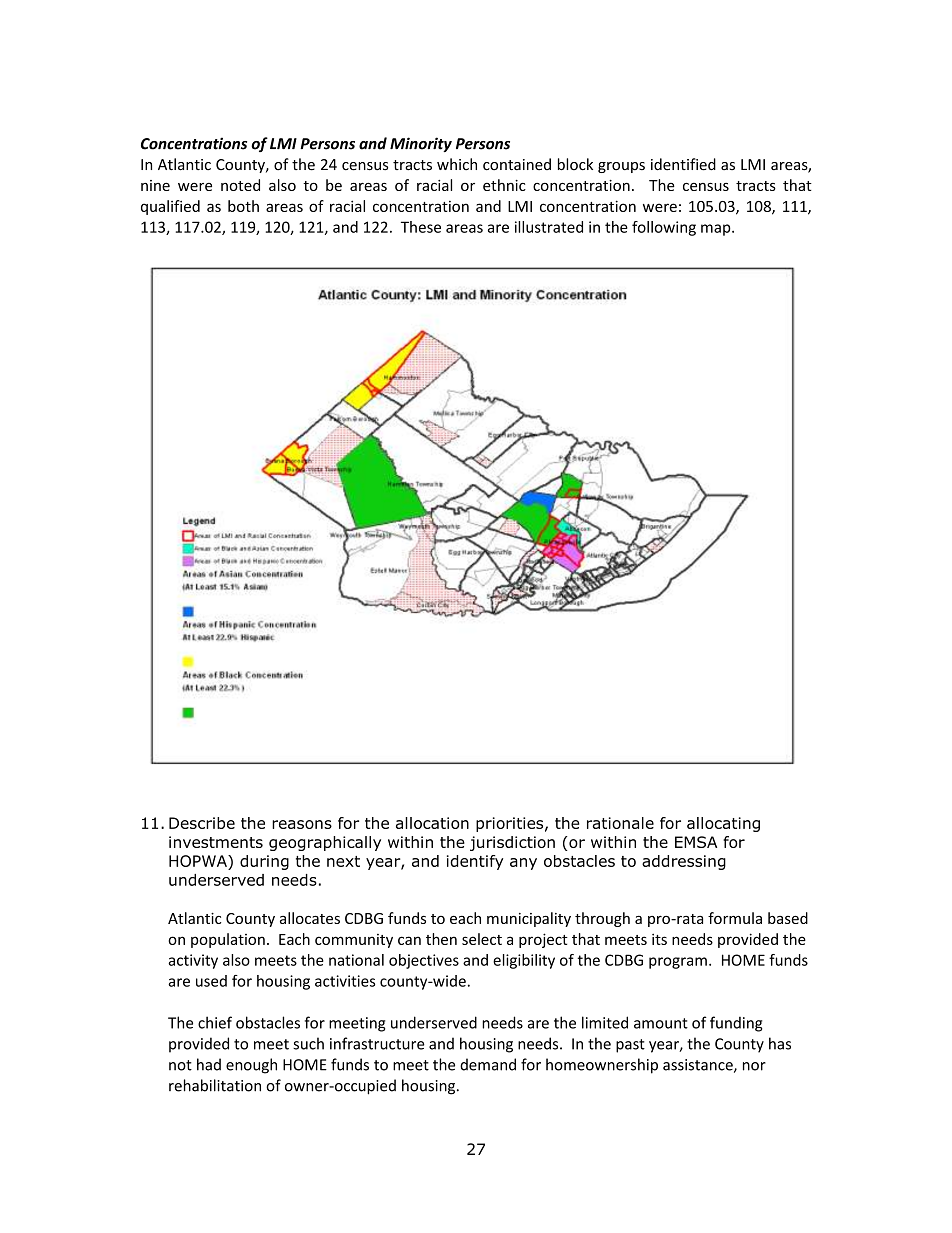  Describe the element at coordinates (202, 823) in the document. I see `Describe` at that location.
